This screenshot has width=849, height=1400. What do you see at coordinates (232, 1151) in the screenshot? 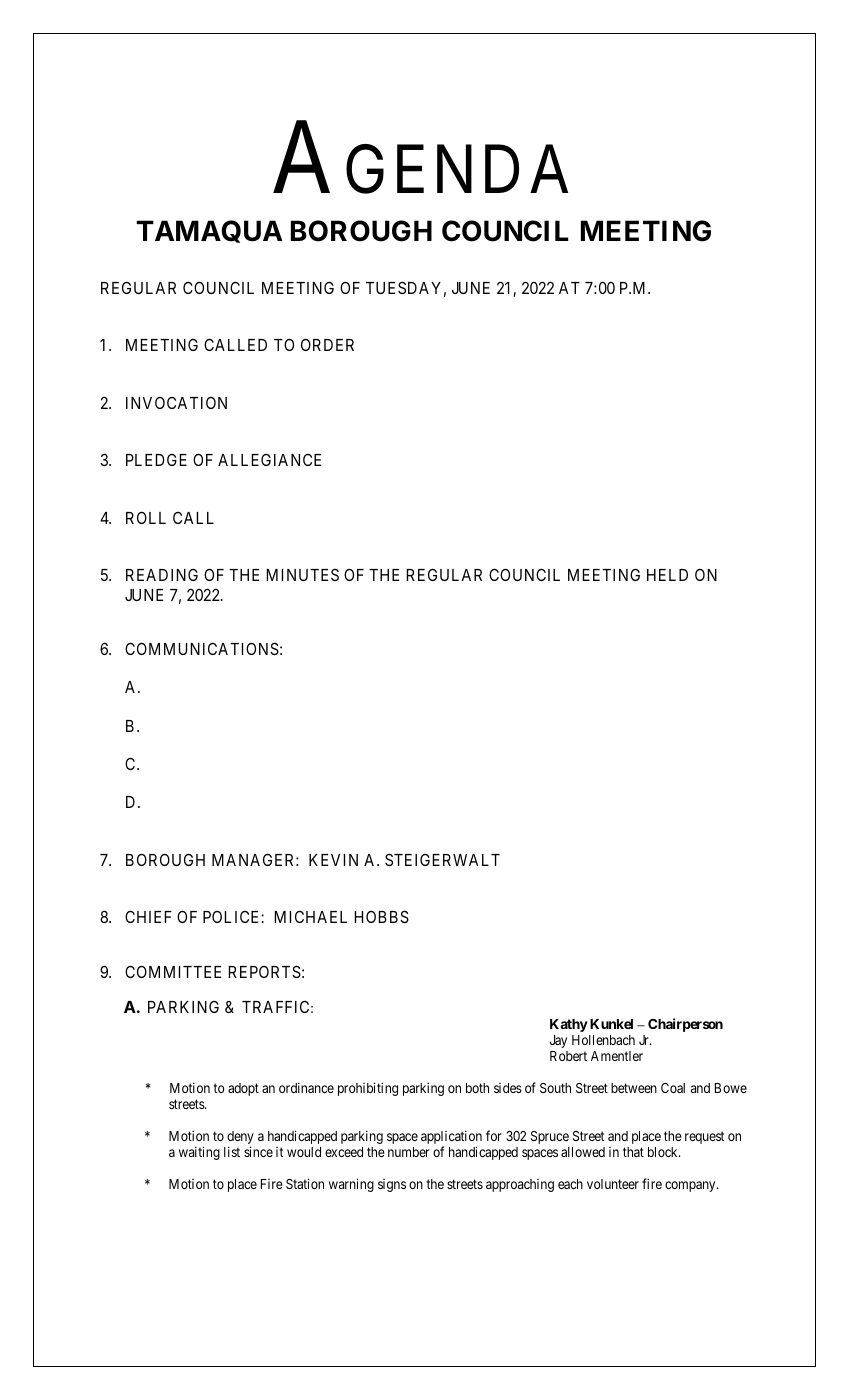
I see `list` at bounding box center [232, 1151].
